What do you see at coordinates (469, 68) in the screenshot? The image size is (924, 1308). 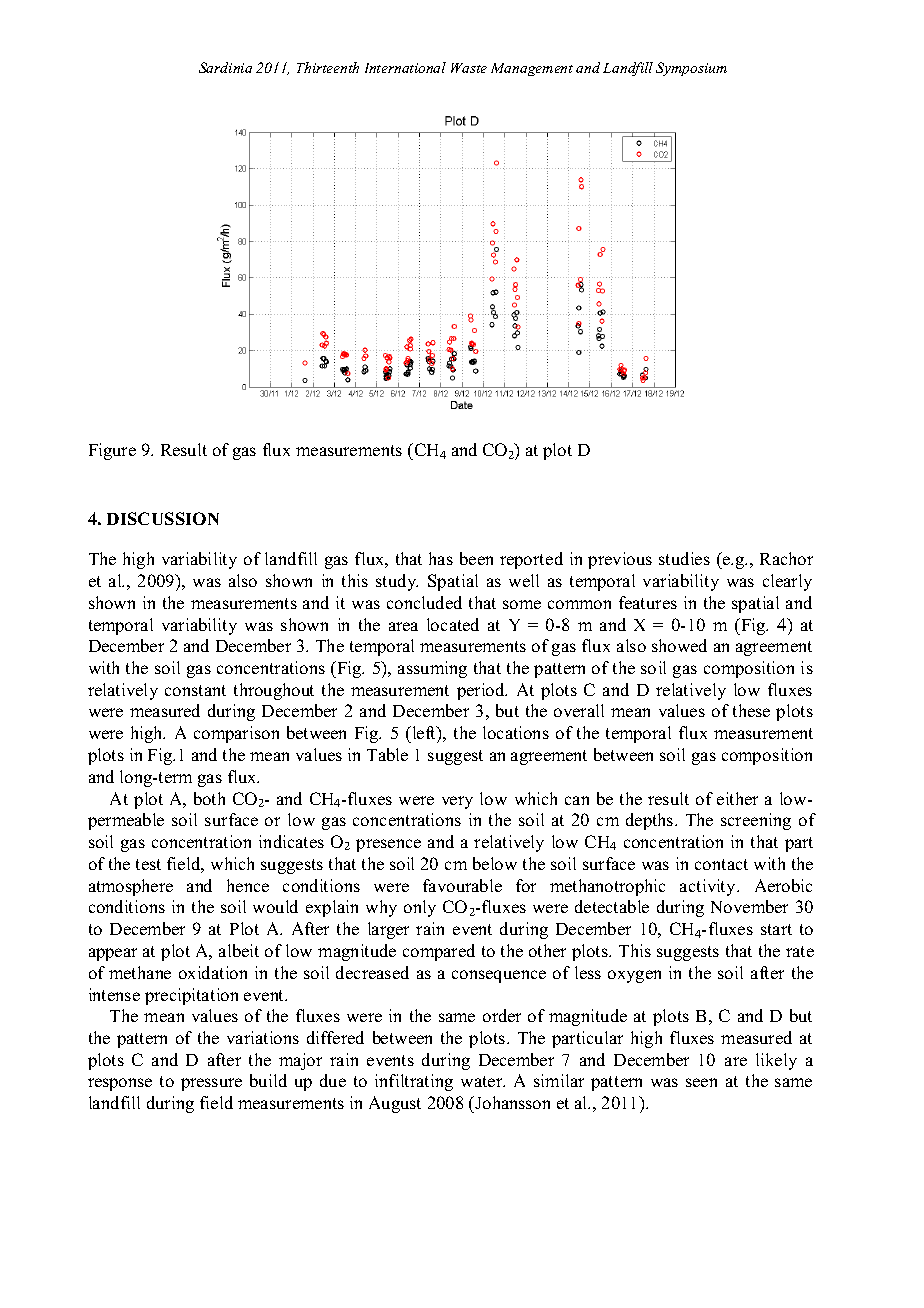 I see `Waste` at bounding box center [469, 68].
